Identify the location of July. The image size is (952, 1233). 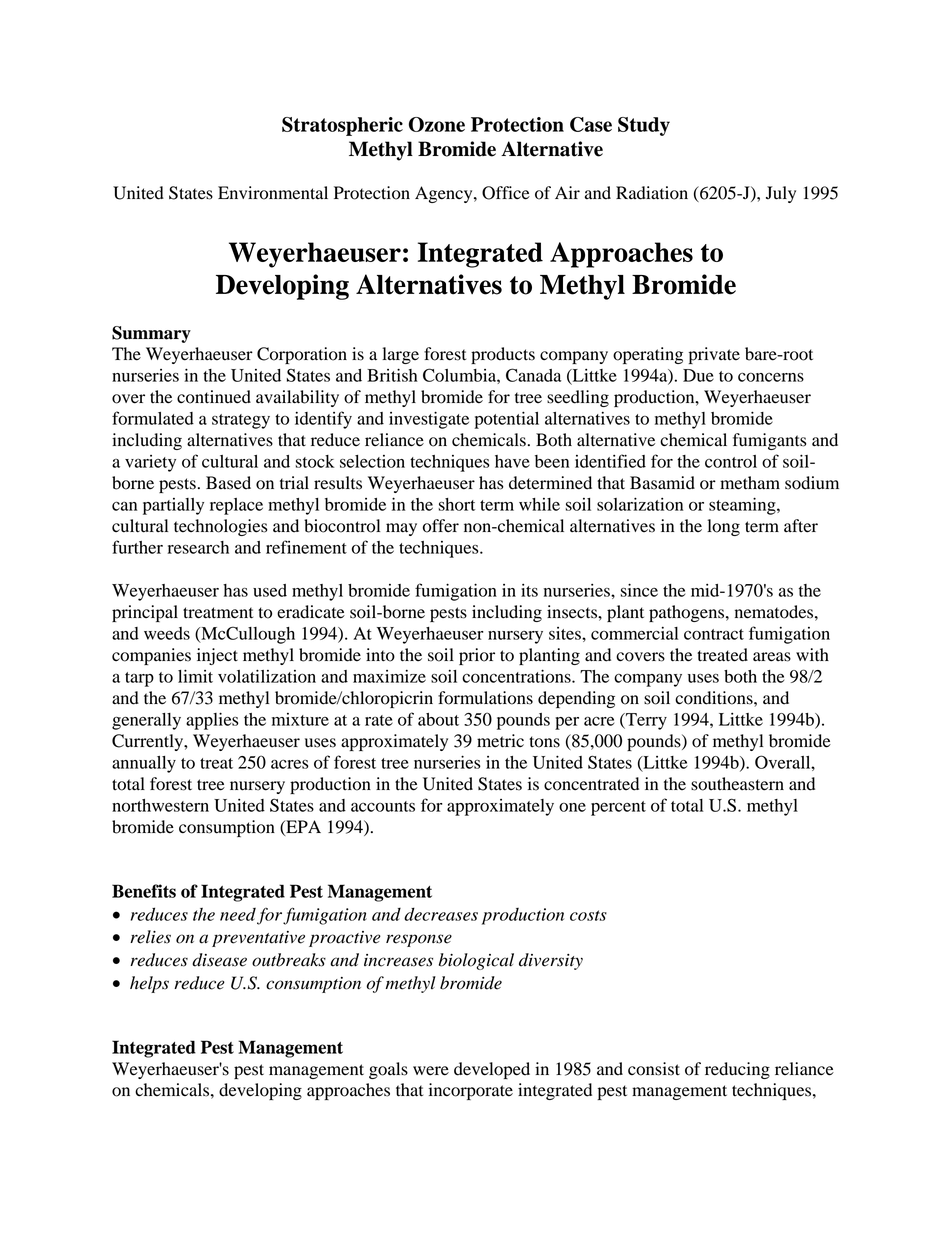
(781, 194).
